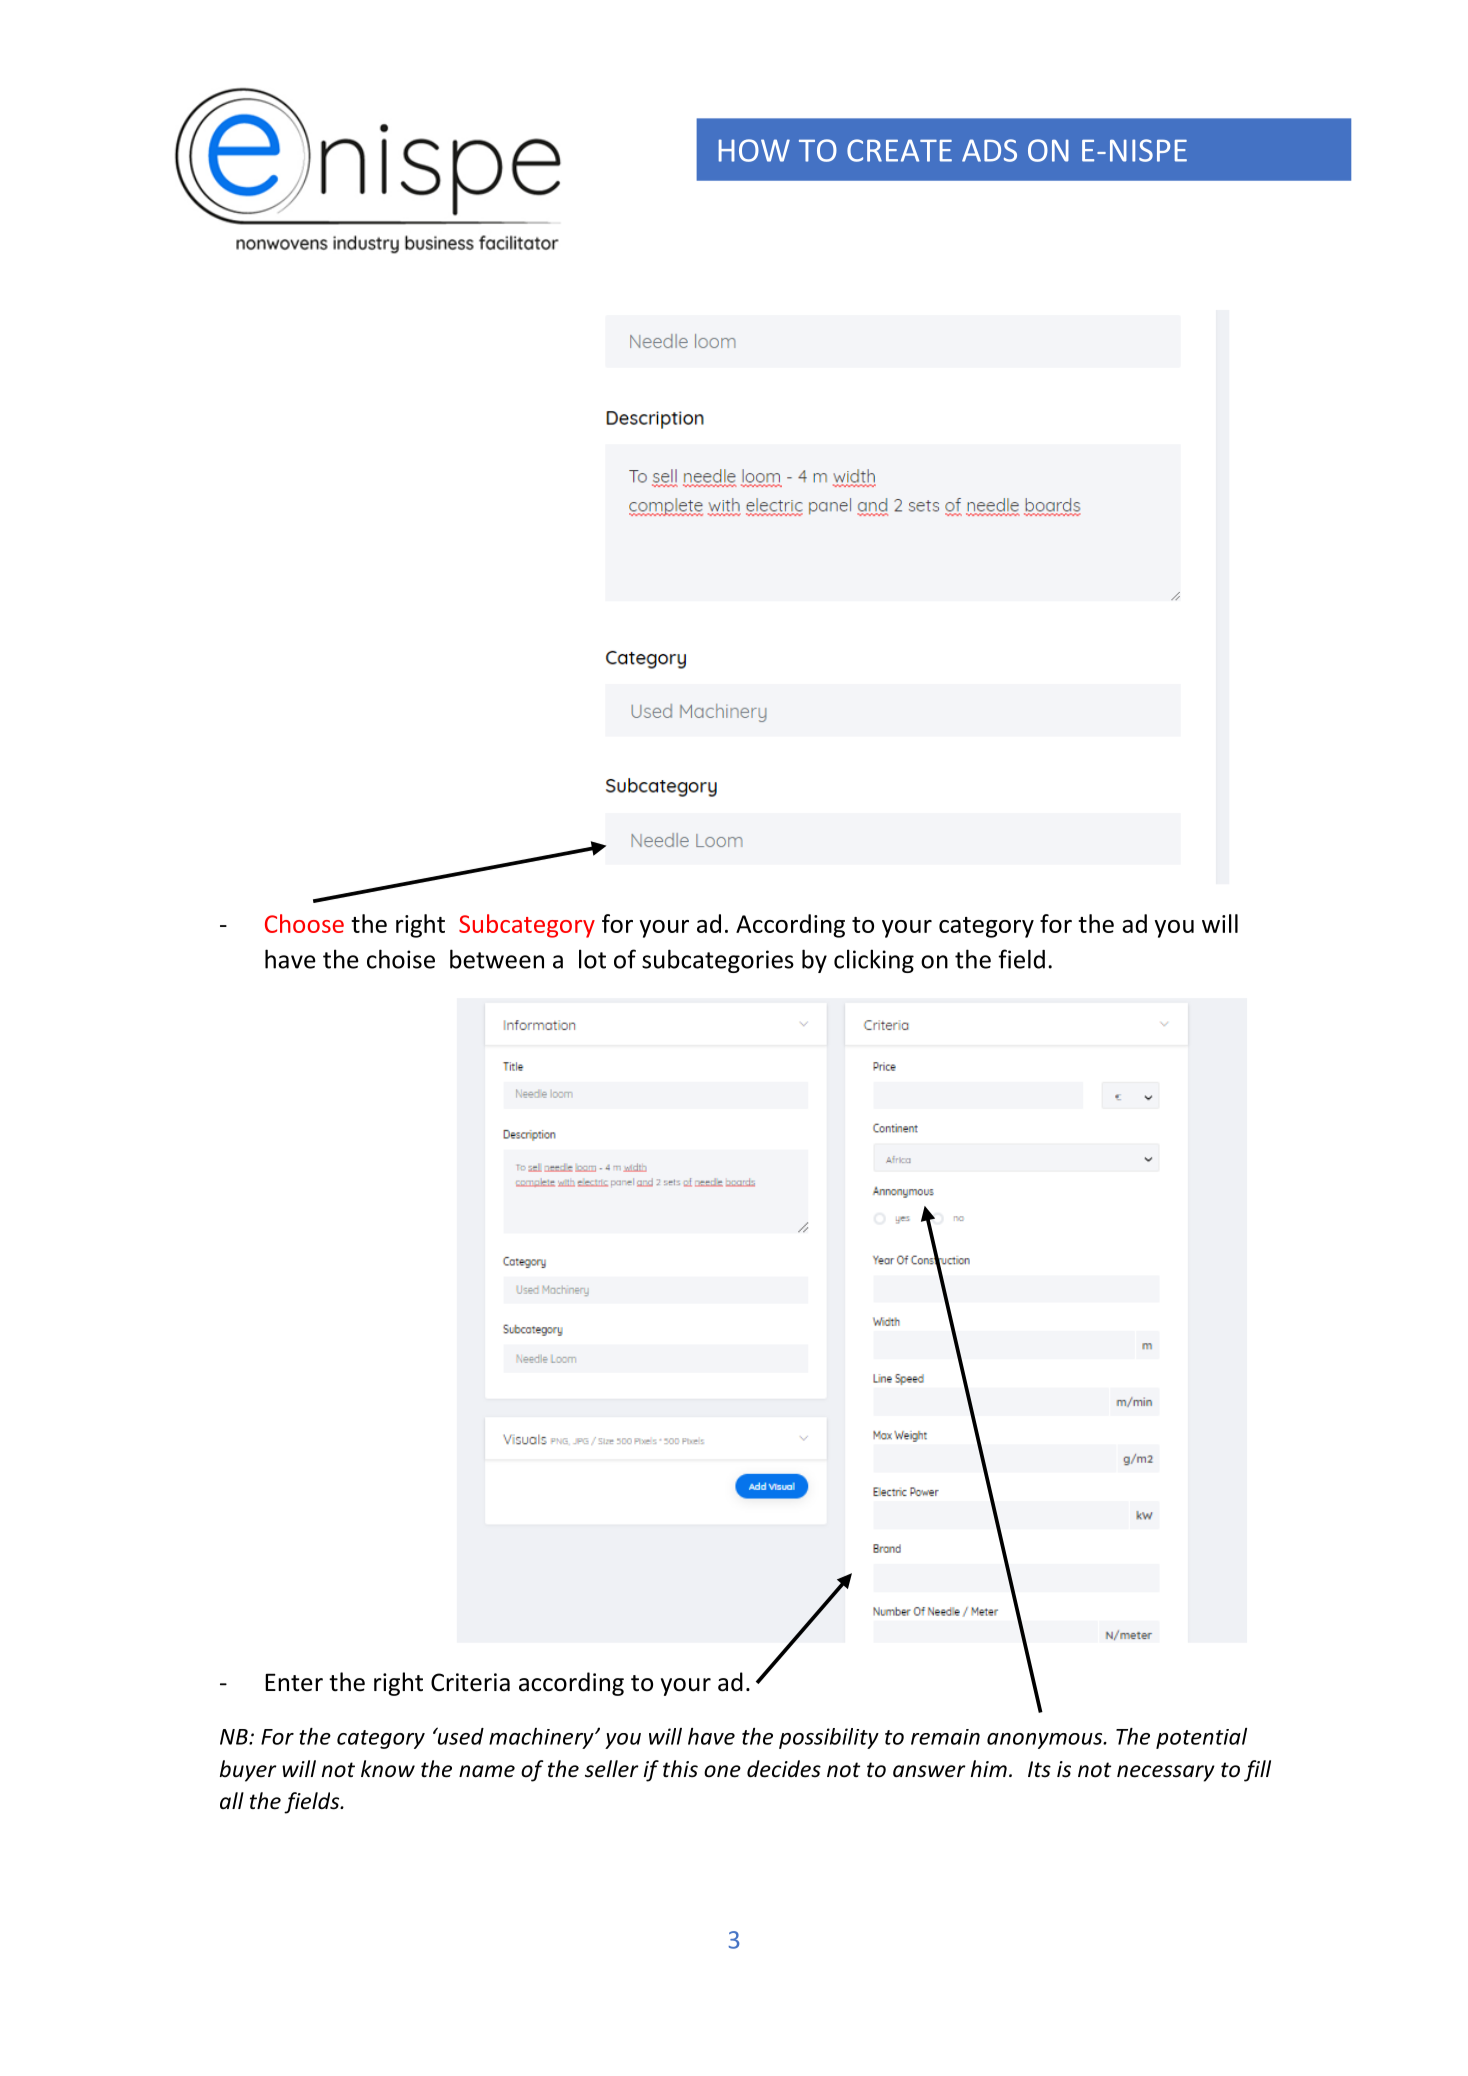 The width and height of the image is (1468, 2076). I want to click on know, so click(388, 1769).
